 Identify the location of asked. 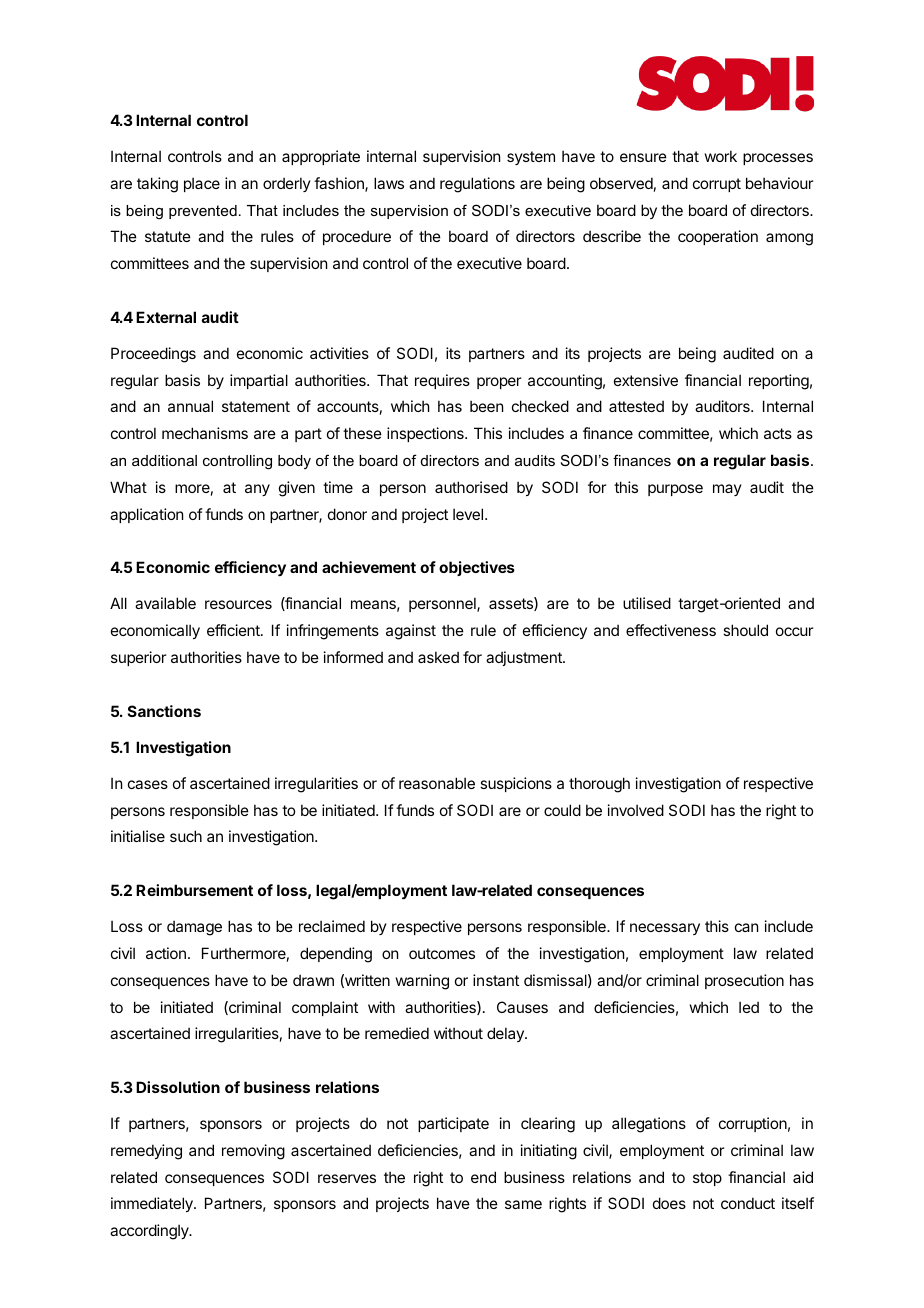
(438, 657).
